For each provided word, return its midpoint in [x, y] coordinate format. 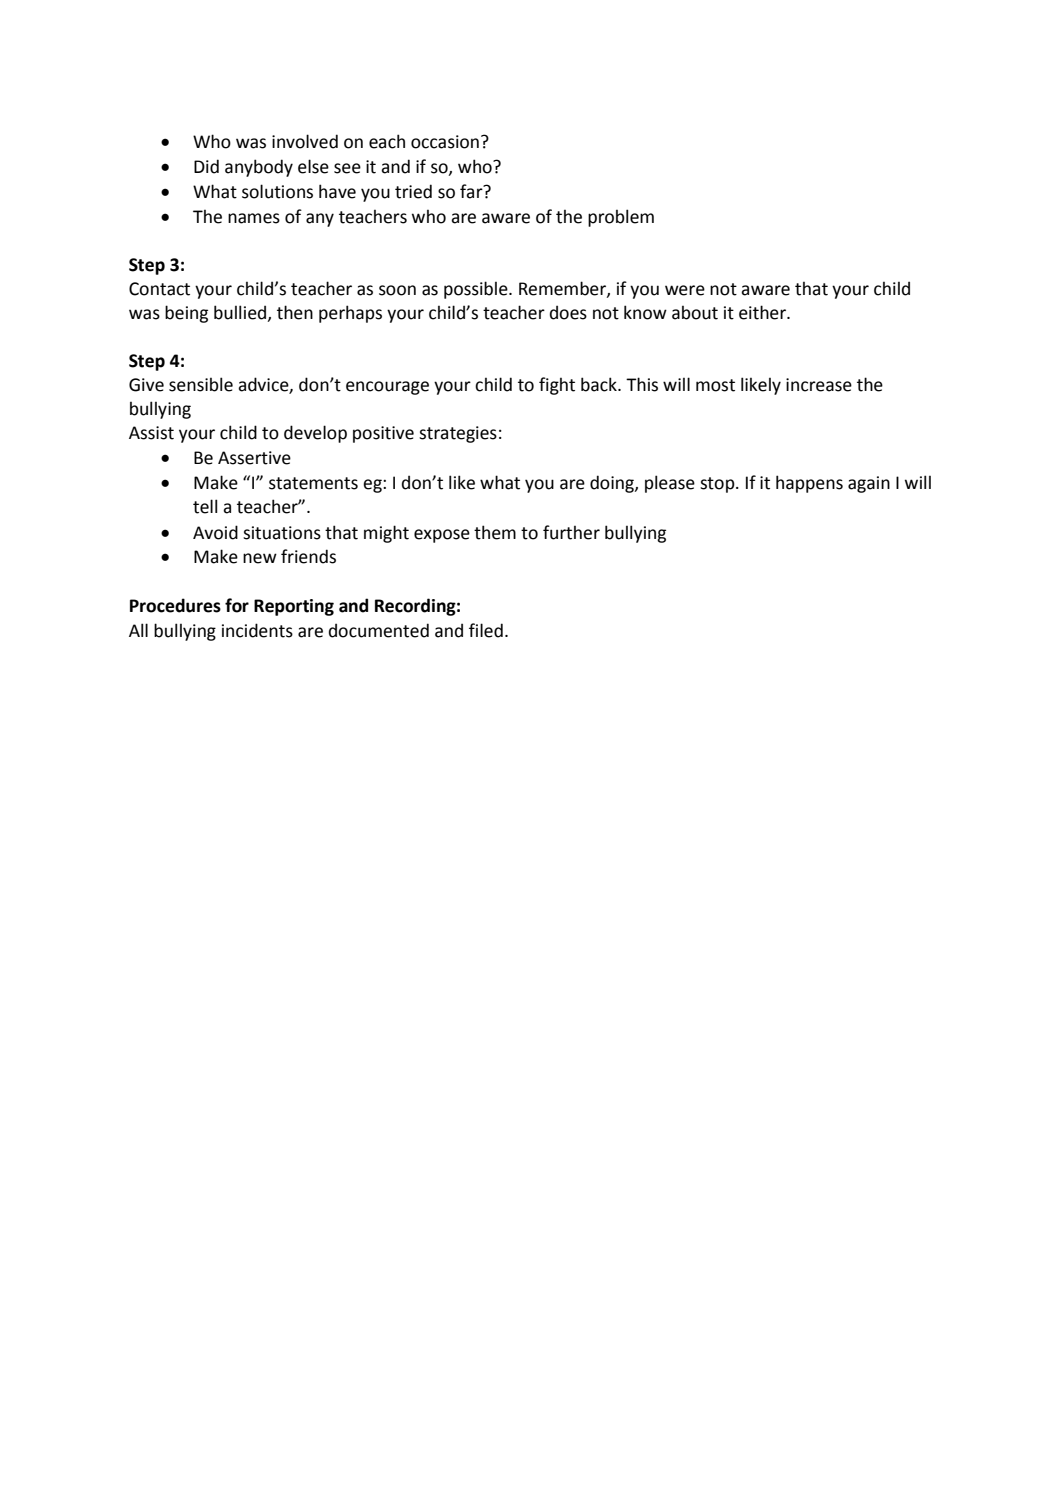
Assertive [254, 458]
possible [477, 290]
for [237, 605]
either [763, 312]
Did [206, 166]
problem [621, 218]
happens [809, 484]
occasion [445, 142]
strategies [458, 434]
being [186, 314]
